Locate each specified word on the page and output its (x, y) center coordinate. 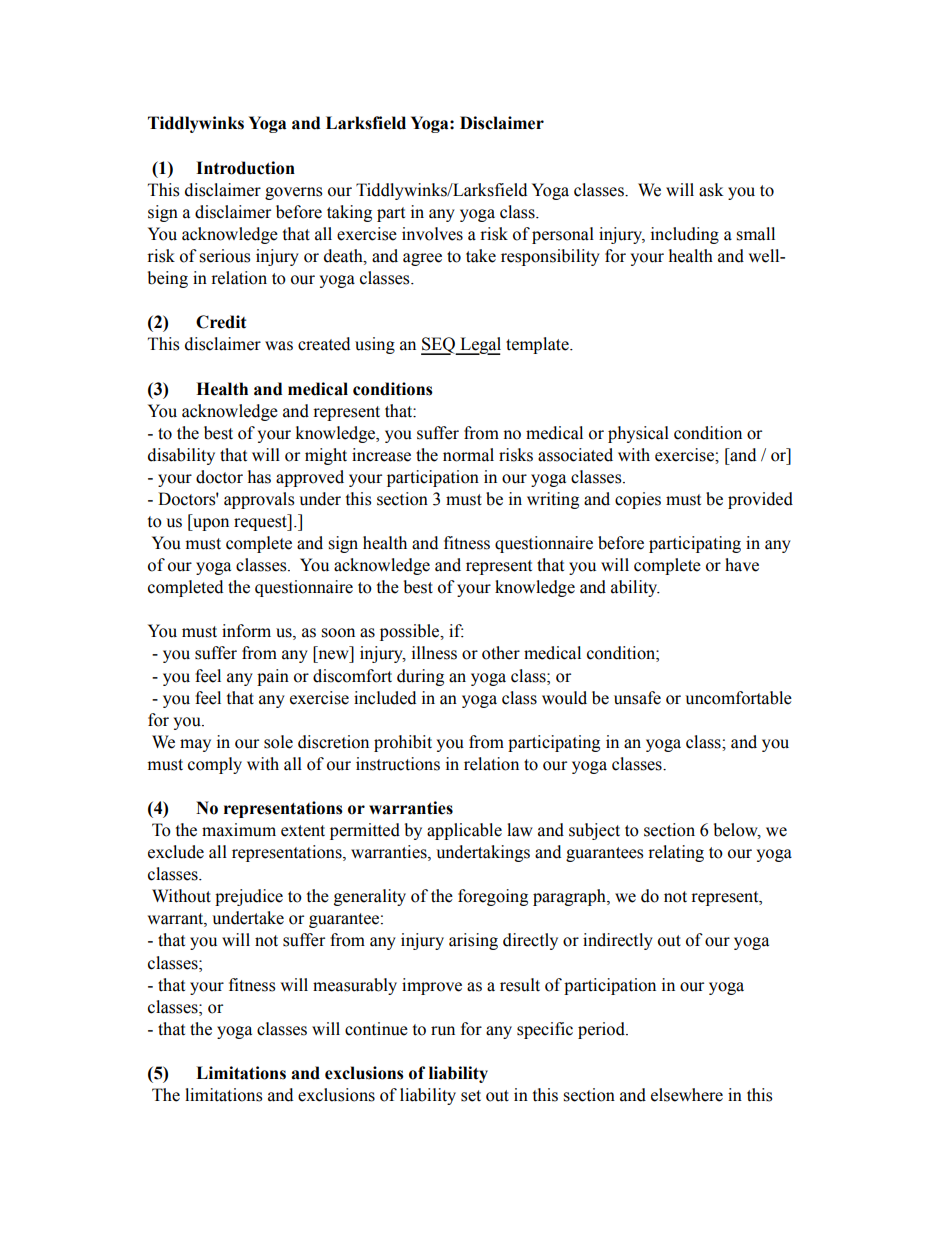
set (471, 1096)
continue (376, 1029)
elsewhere (687, 1095)
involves (432, 234)
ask (711, 190)
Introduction (245, 168)
